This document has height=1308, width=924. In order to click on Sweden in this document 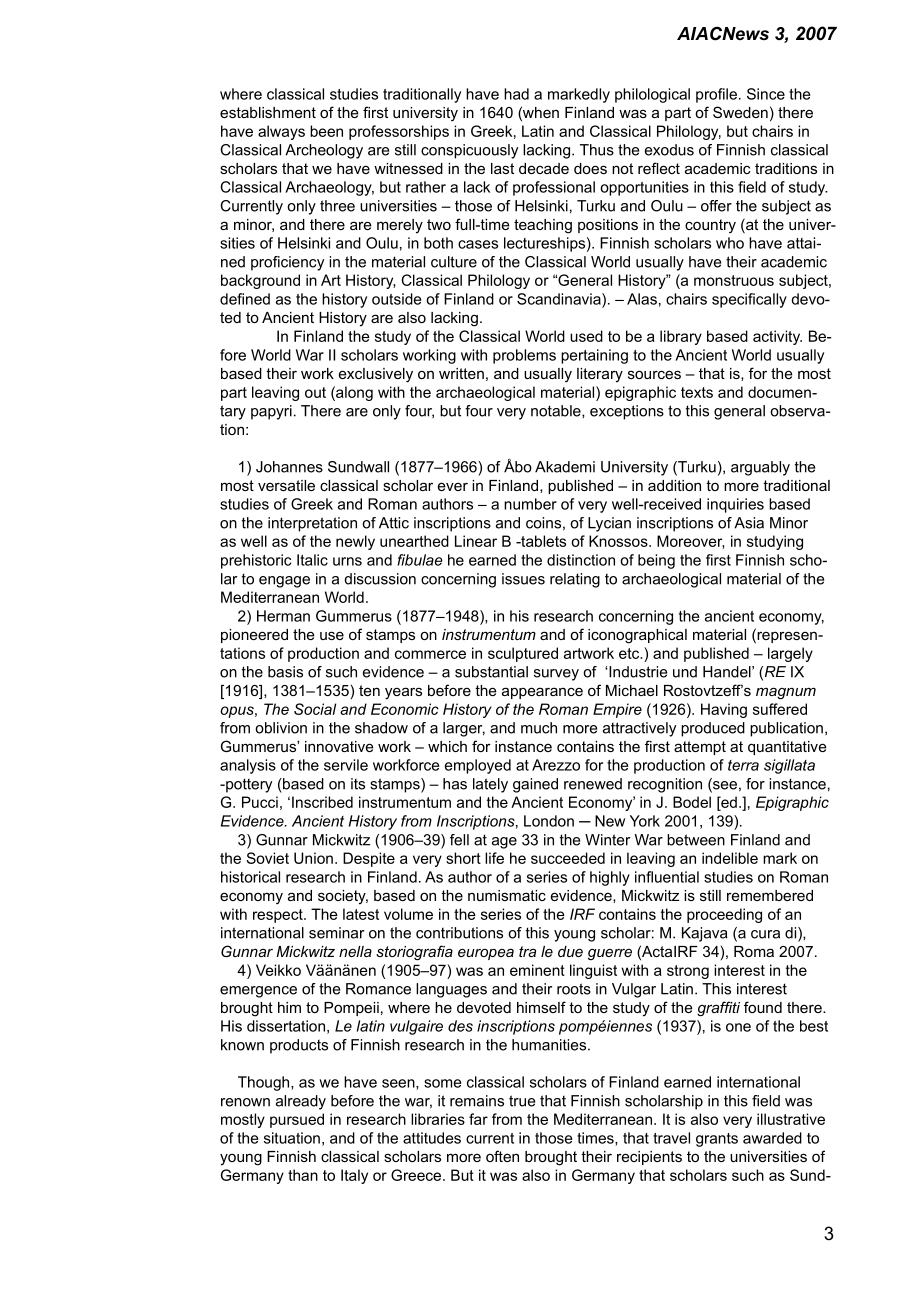, I will do `click(740, 112)`.
